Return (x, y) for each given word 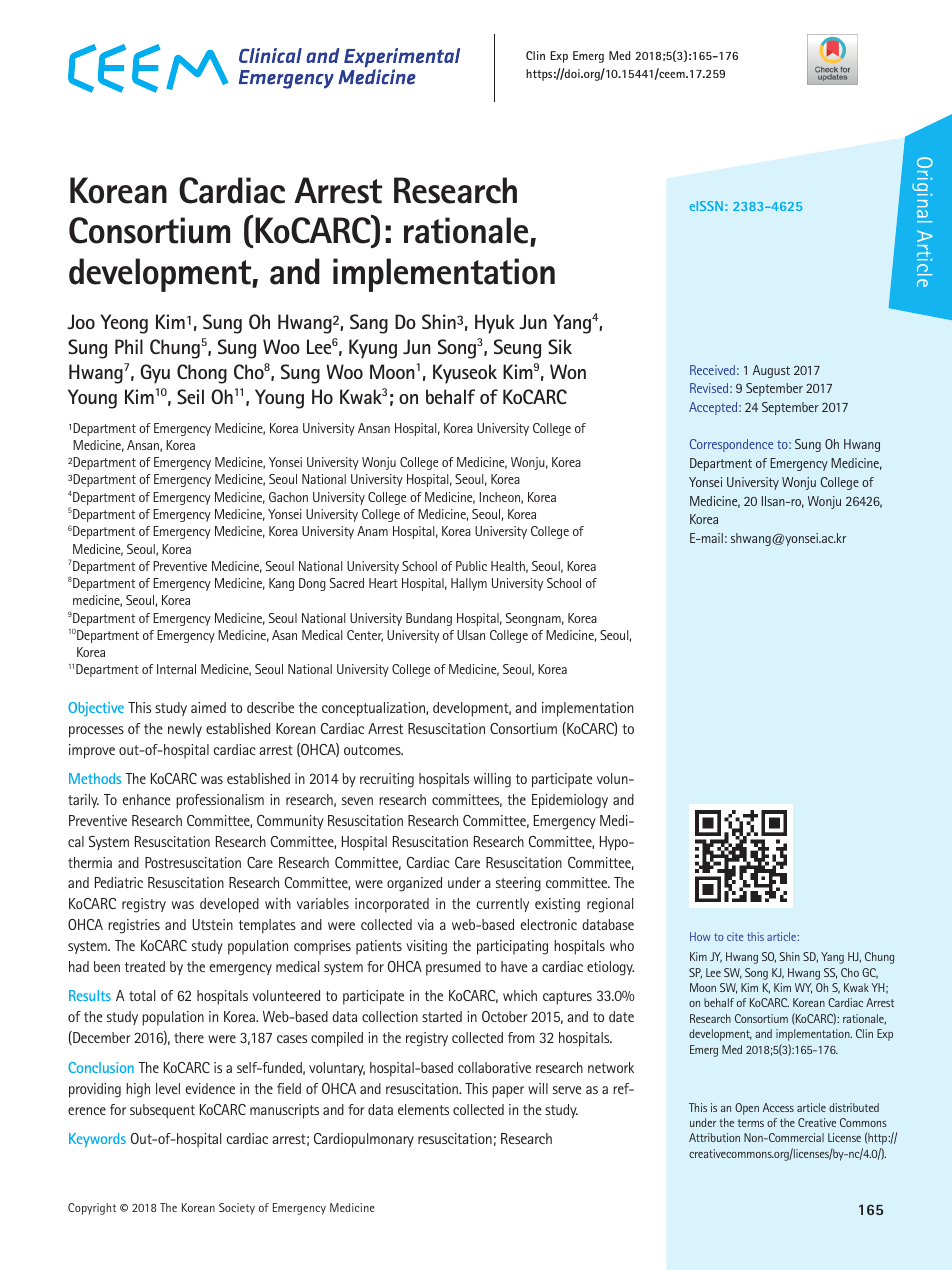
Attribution (714, 1137)
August (771, 371)
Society (237, 1209)
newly (185, 730)
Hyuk (495, 324)
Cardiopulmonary (364, 1140)
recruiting (387, 780)
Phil (129, 346)
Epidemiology (570, 801)
